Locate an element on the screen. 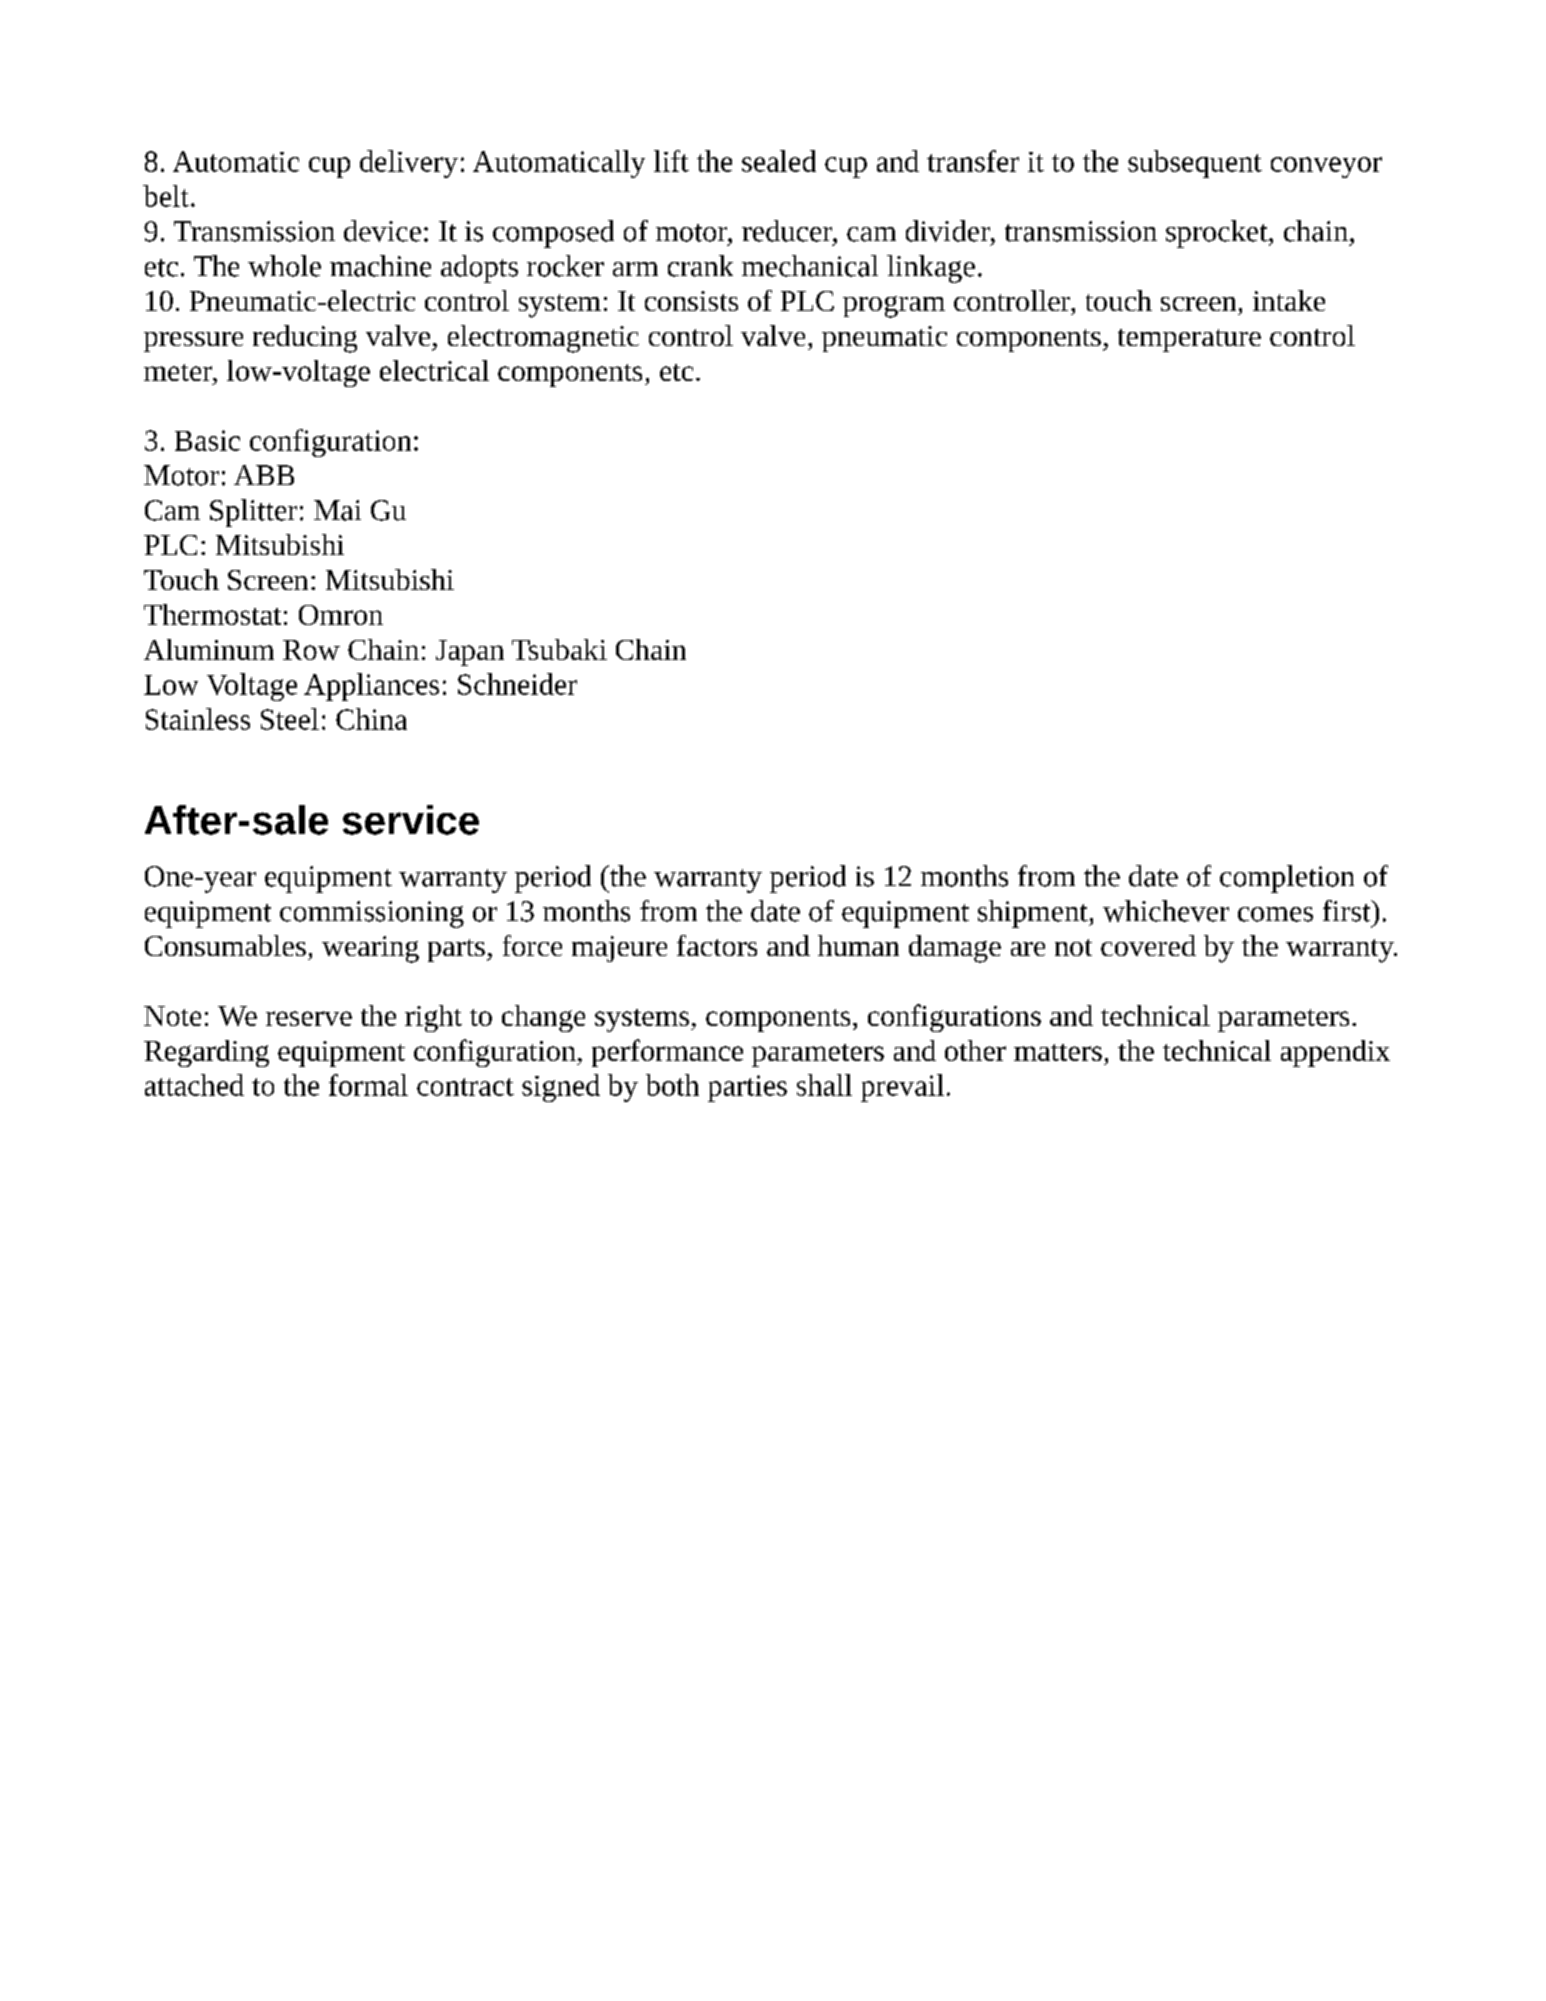 This screenshot has width=1546, height=2001. sealed is located at coordinates (779, 161).
